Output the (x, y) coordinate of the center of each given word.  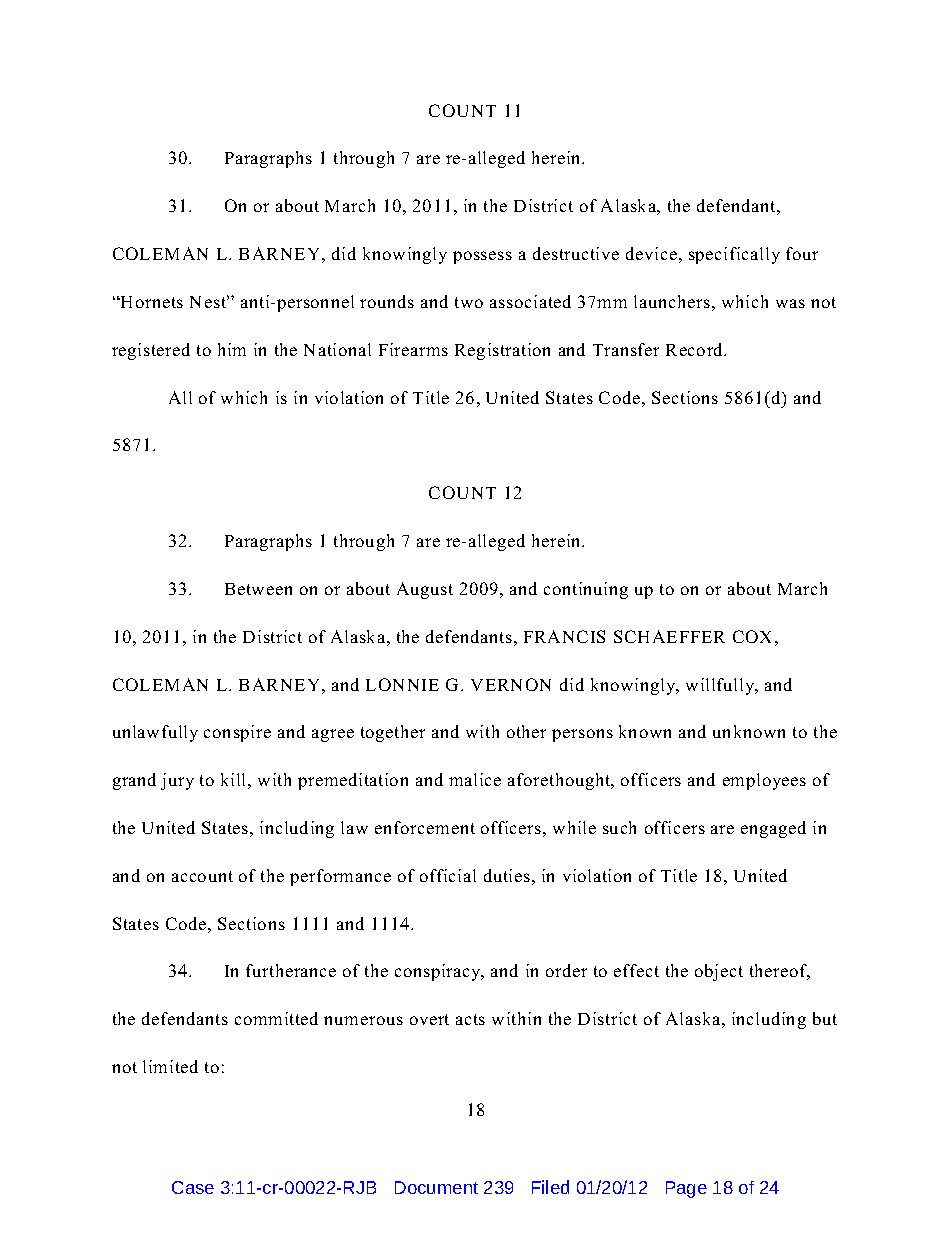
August (425, 590)
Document (436, 1187)
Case (193, 1187)
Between (258, 589)
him (232, 349)
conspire (237, 733)
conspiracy (439, 972)
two (469, 302)
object (719, 972)
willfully (721, 686)
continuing (586, 590)
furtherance (291, 970)
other (526, 731)
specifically (734, 255)
